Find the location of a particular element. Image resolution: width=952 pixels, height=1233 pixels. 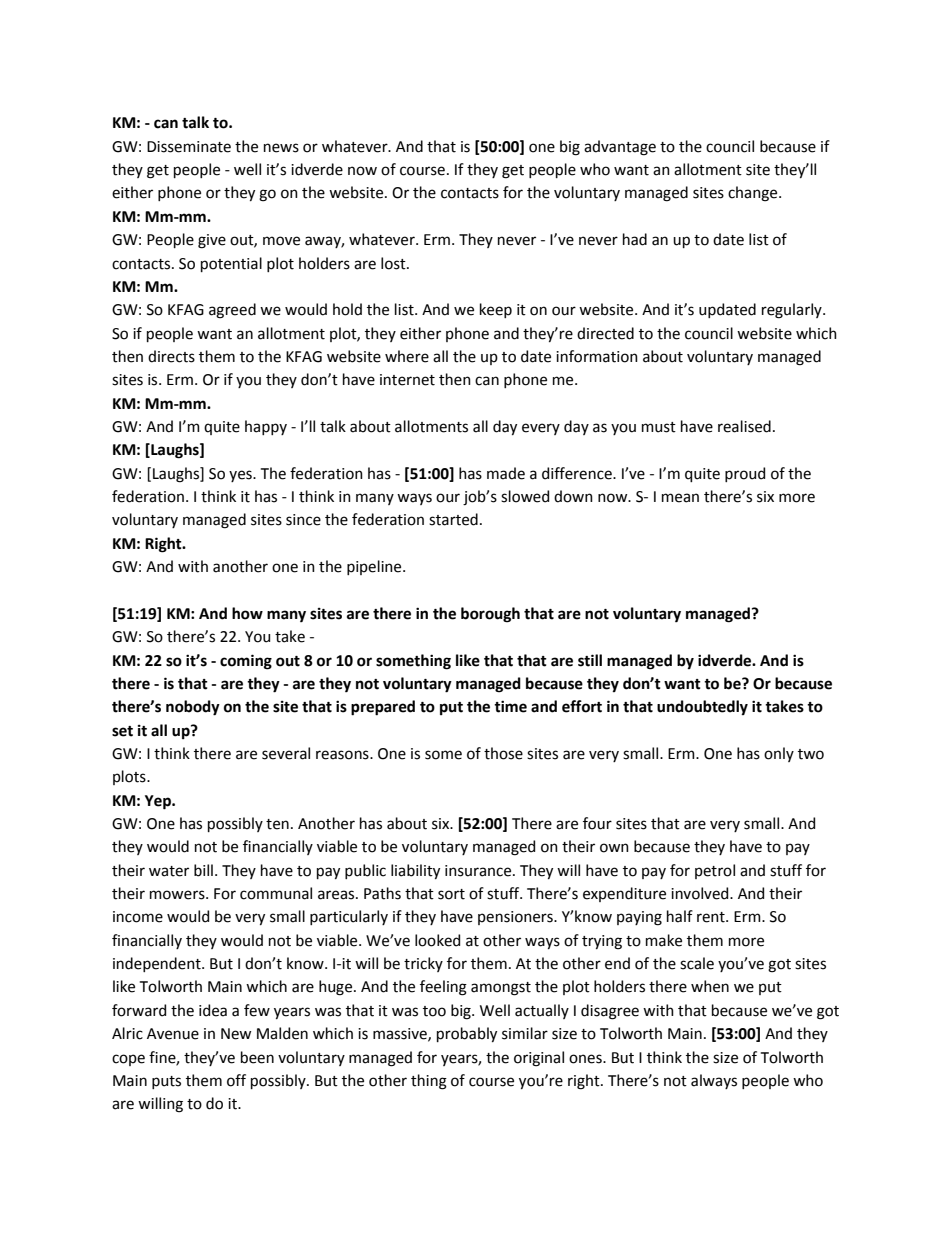

yes is located at coordinates (241, 476).
